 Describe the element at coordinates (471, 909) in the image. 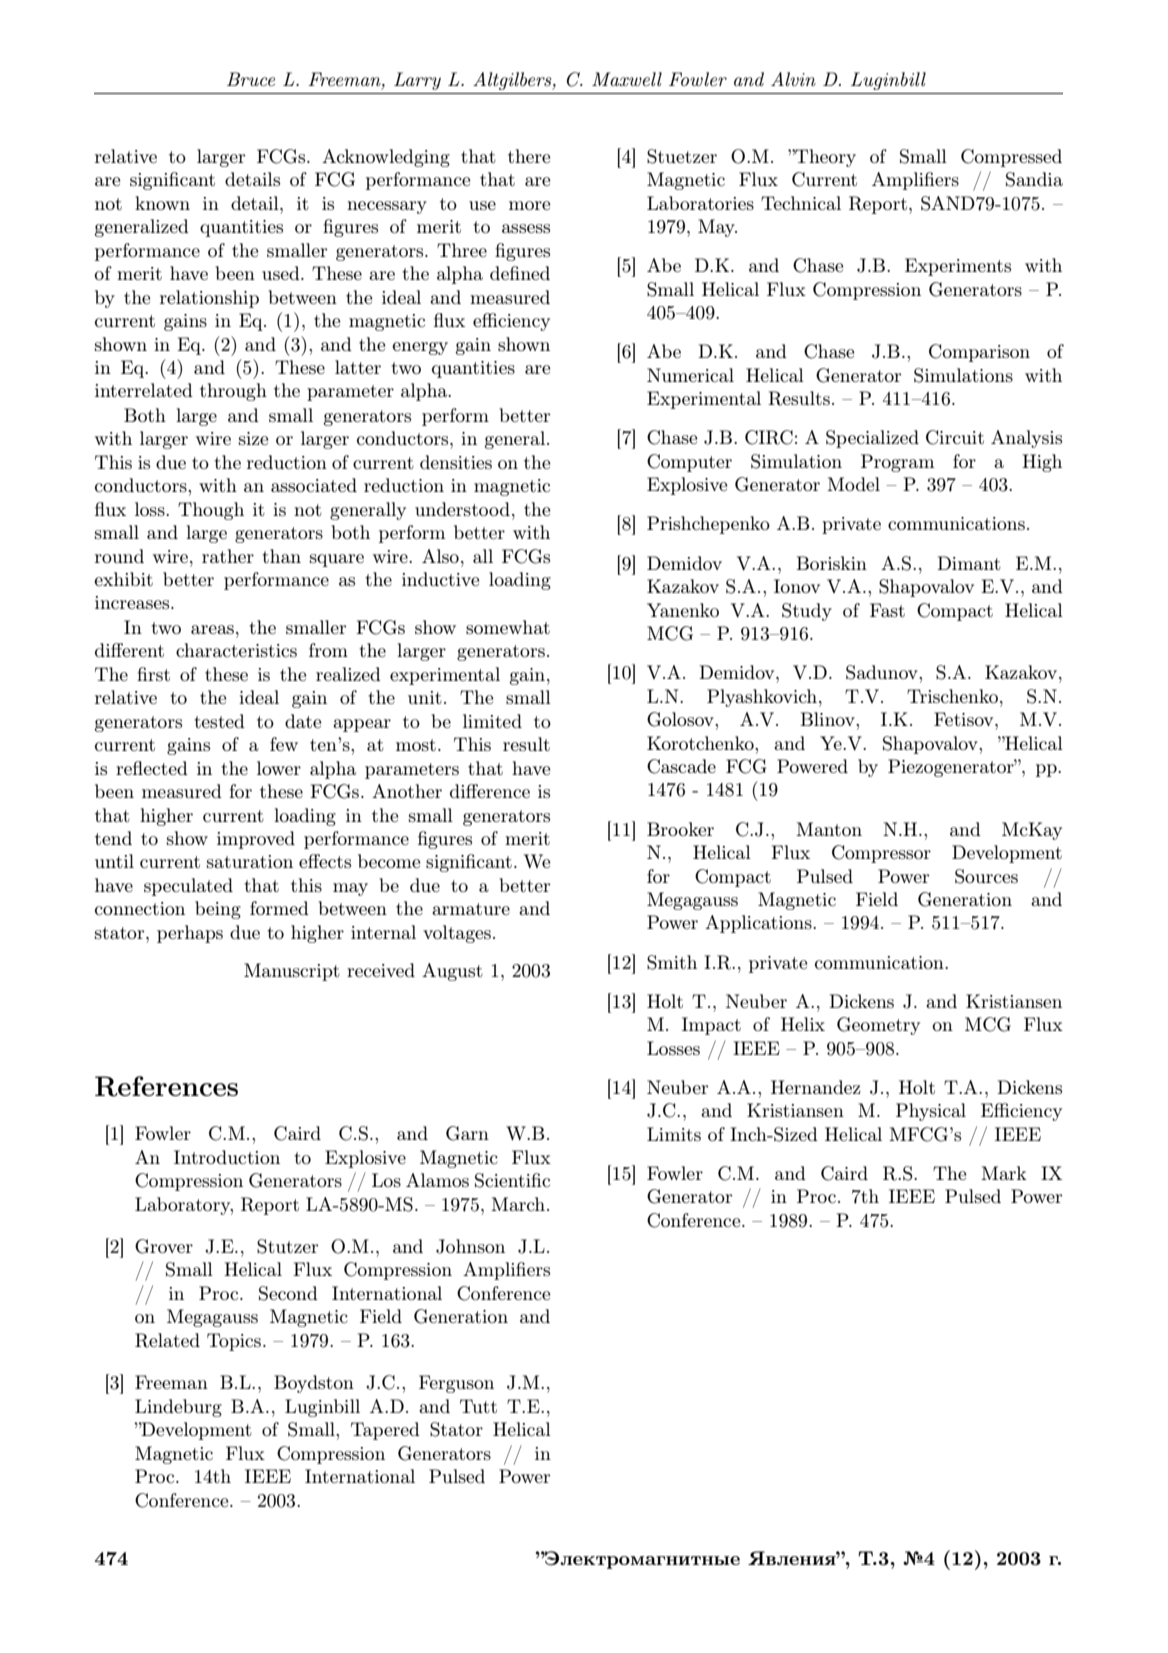

I see `armature` at that location.
